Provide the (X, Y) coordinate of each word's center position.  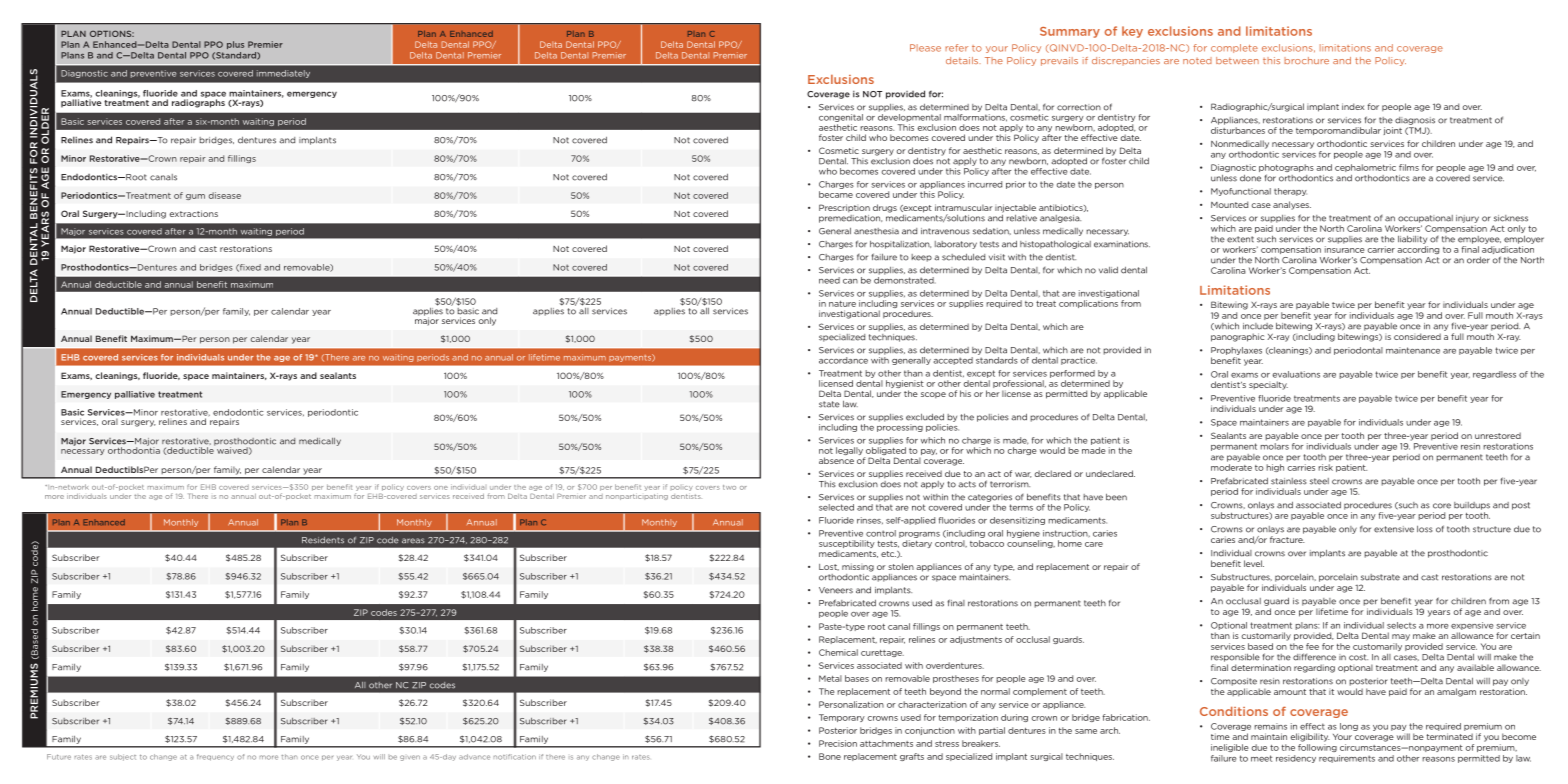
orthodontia (134, 449)
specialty (1268, 385)
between (1237, 60)
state (829, 404)
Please (925, 48)
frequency (215, 757)
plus (235, 45)
